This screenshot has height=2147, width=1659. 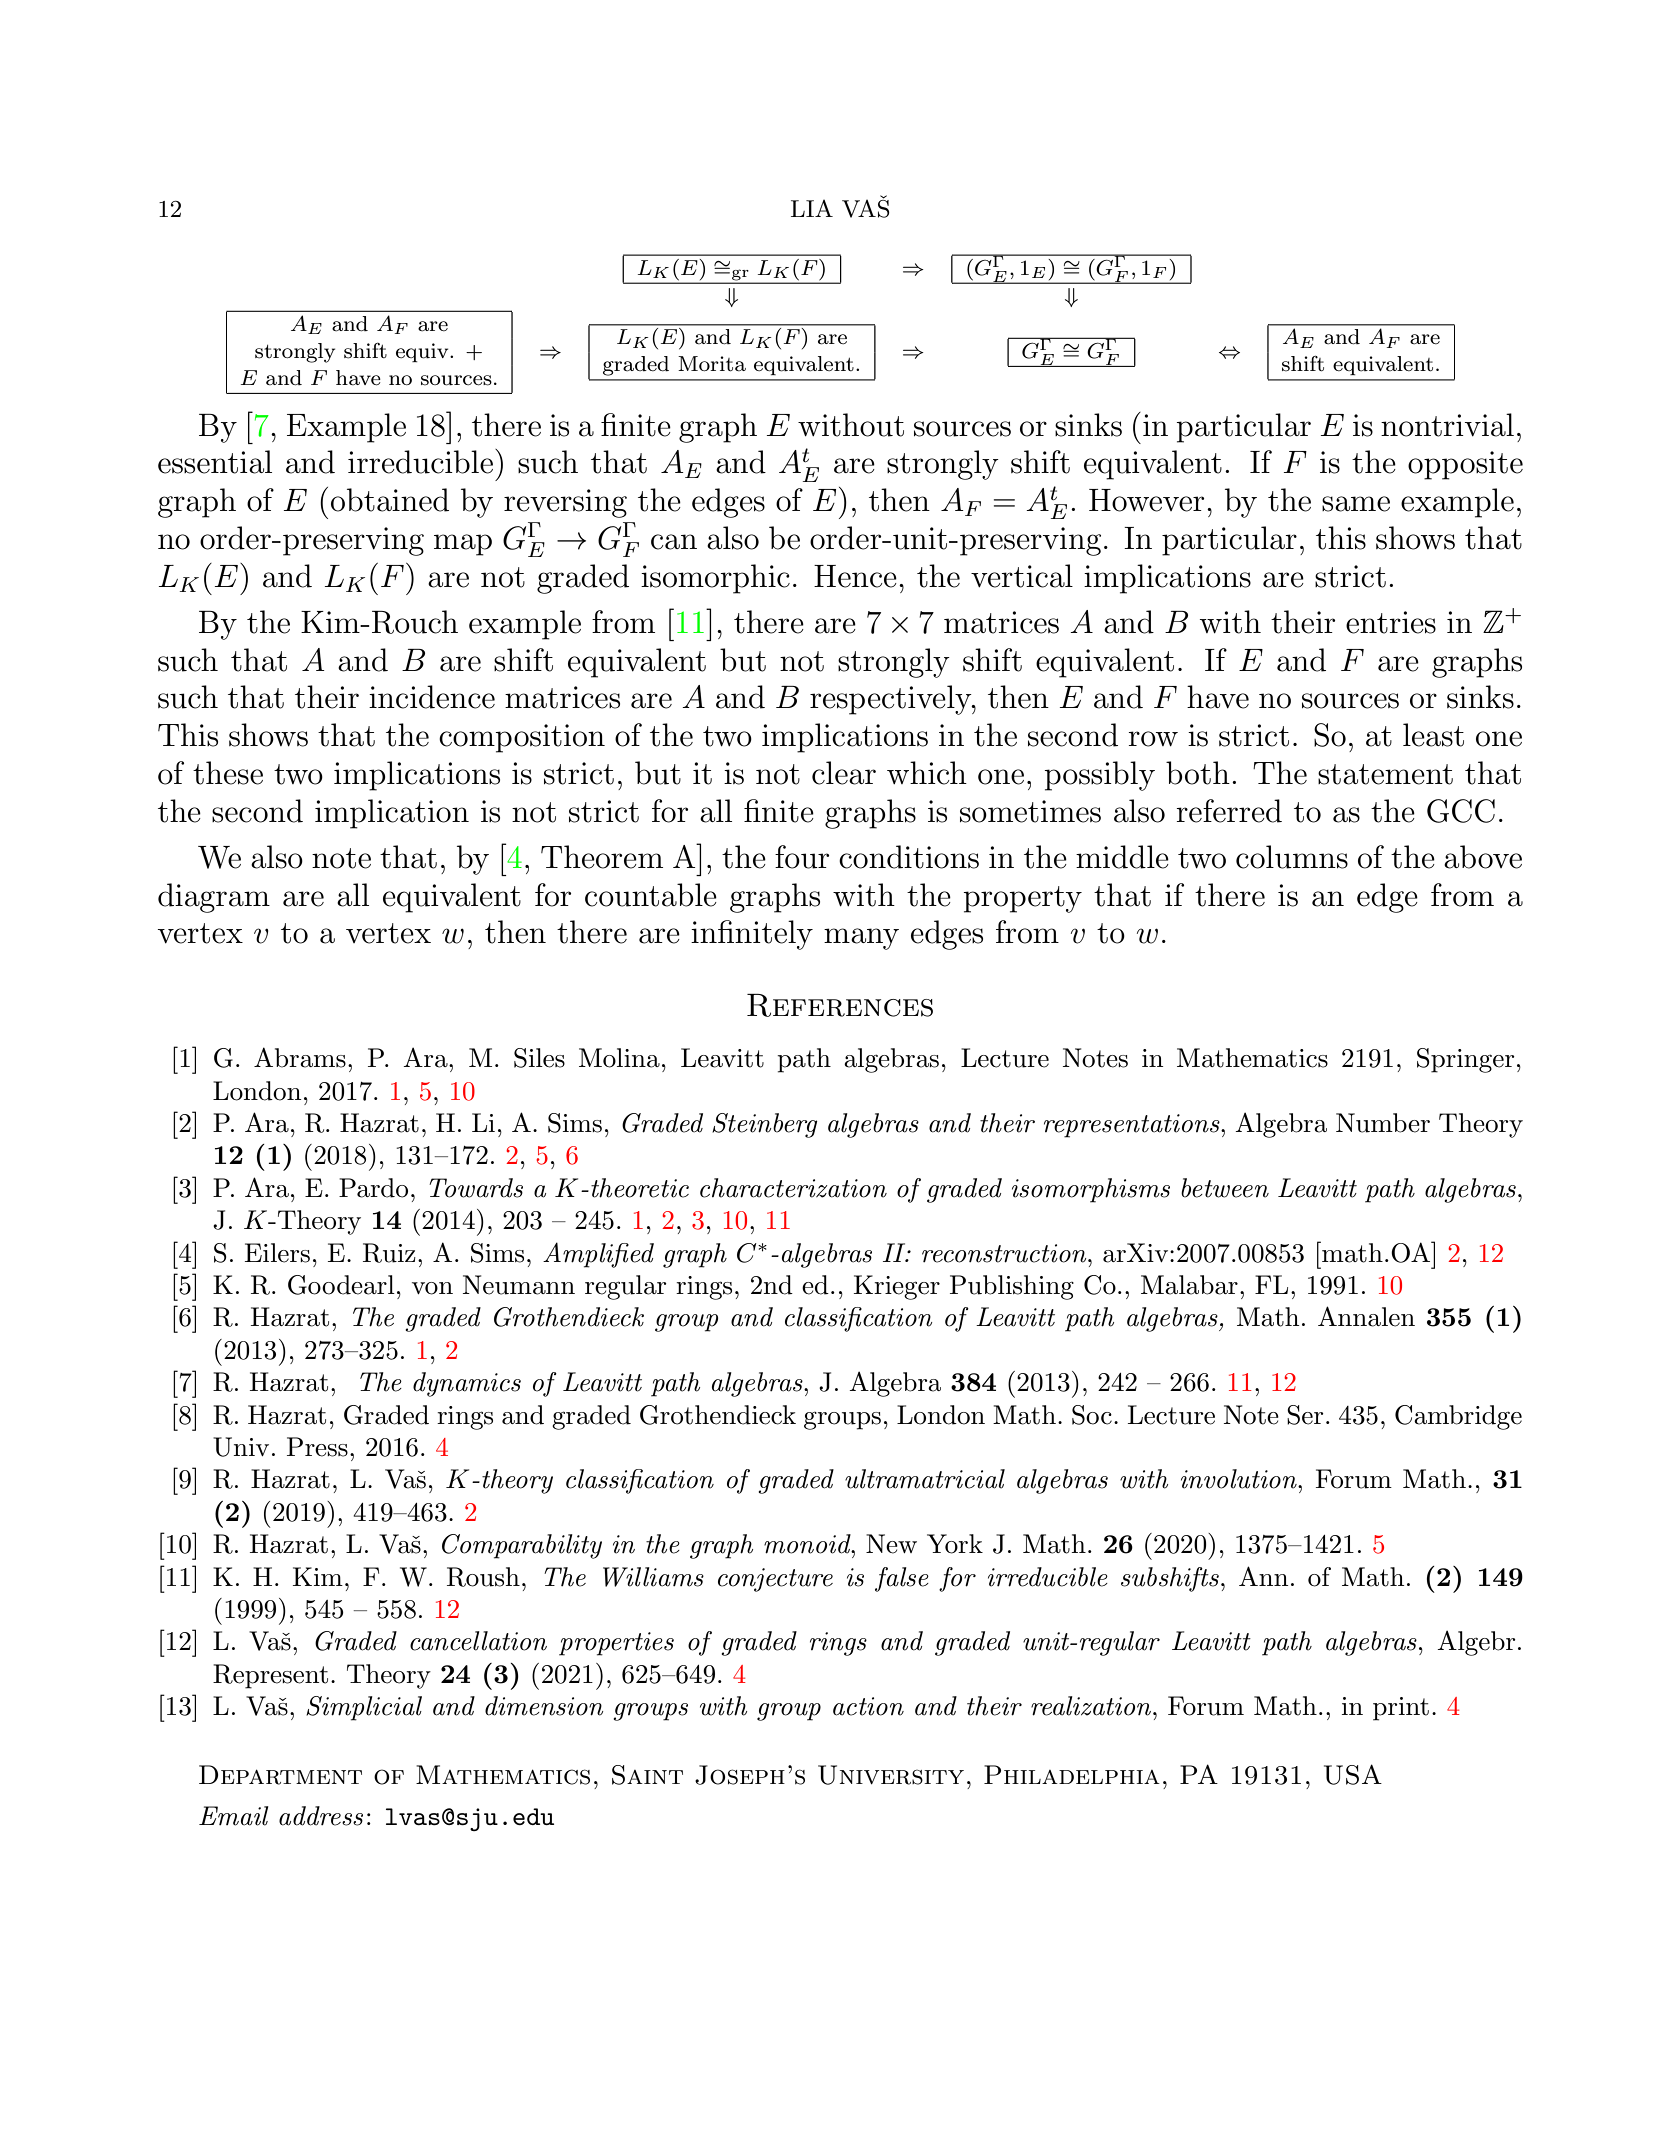 I want to click on Press, so click(x=317, y=1447).
